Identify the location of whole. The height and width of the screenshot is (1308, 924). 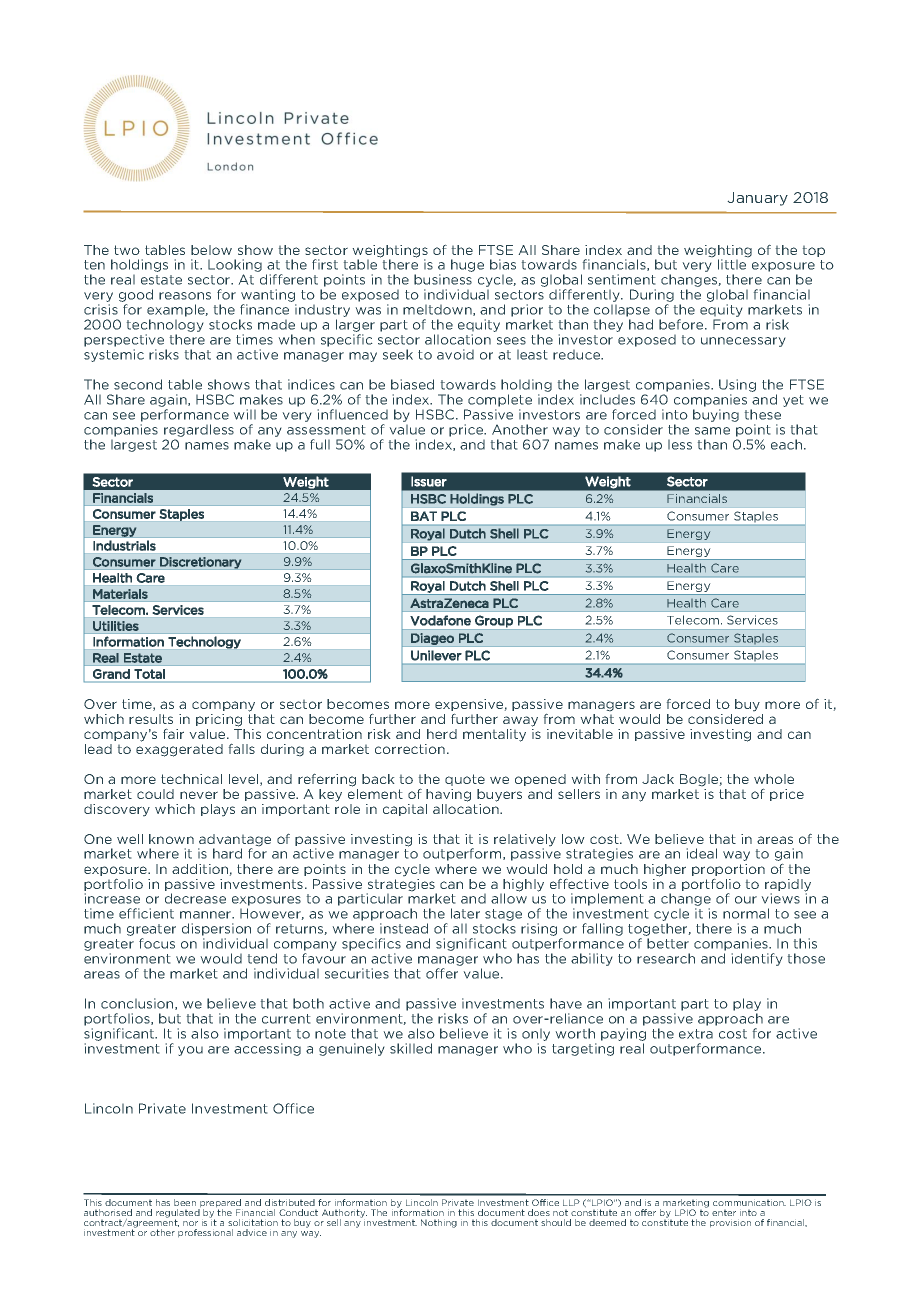
(774, 779).
